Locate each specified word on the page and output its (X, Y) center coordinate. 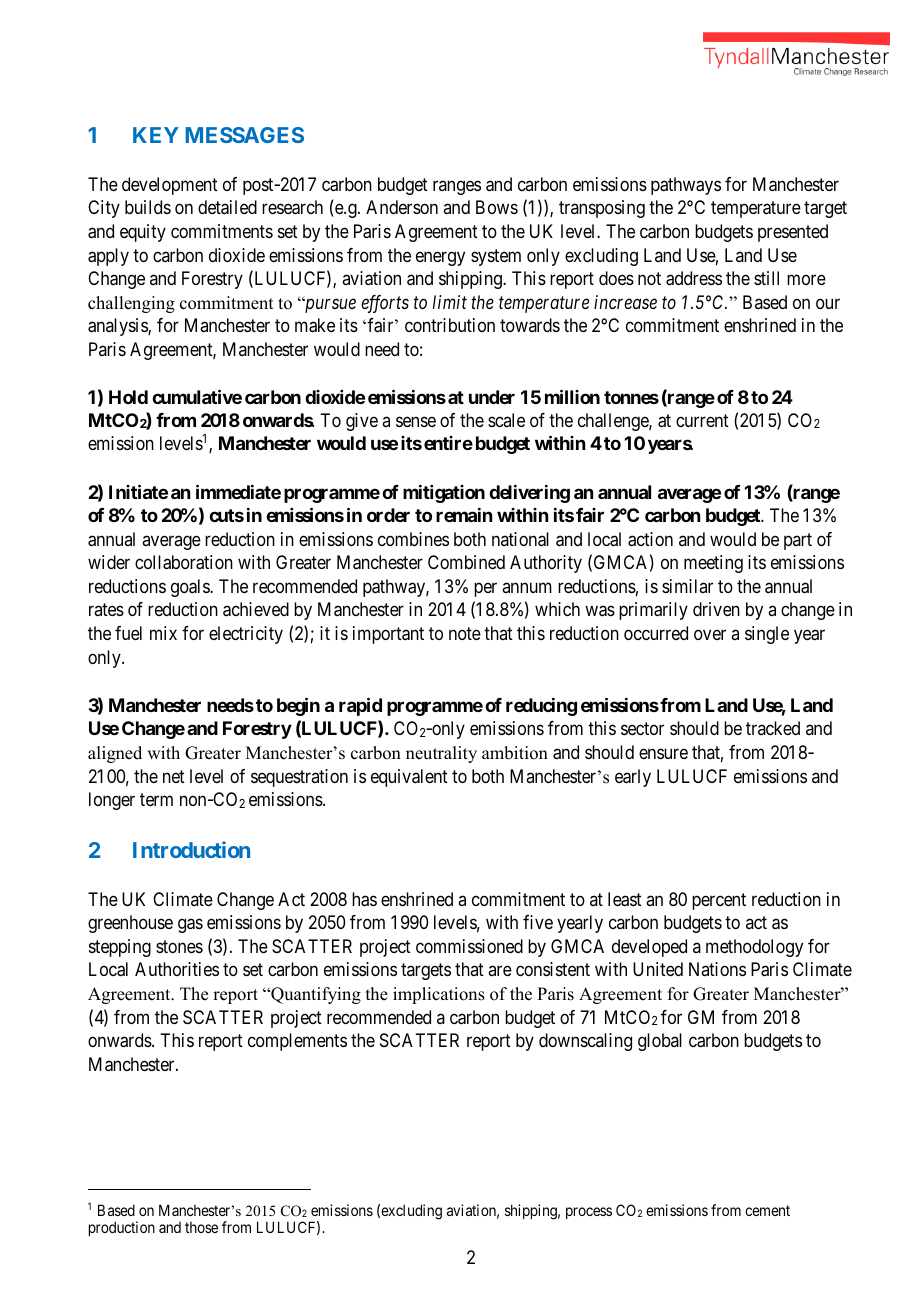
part (798, 541)
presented (793, 233)
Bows (497, 207)
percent (719, 901)
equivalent (409, 778)
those (201, 1227)
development (170, 186)
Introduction (191, 849)
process (589, 1213)
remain (464, 515)
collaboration (184, 562)
